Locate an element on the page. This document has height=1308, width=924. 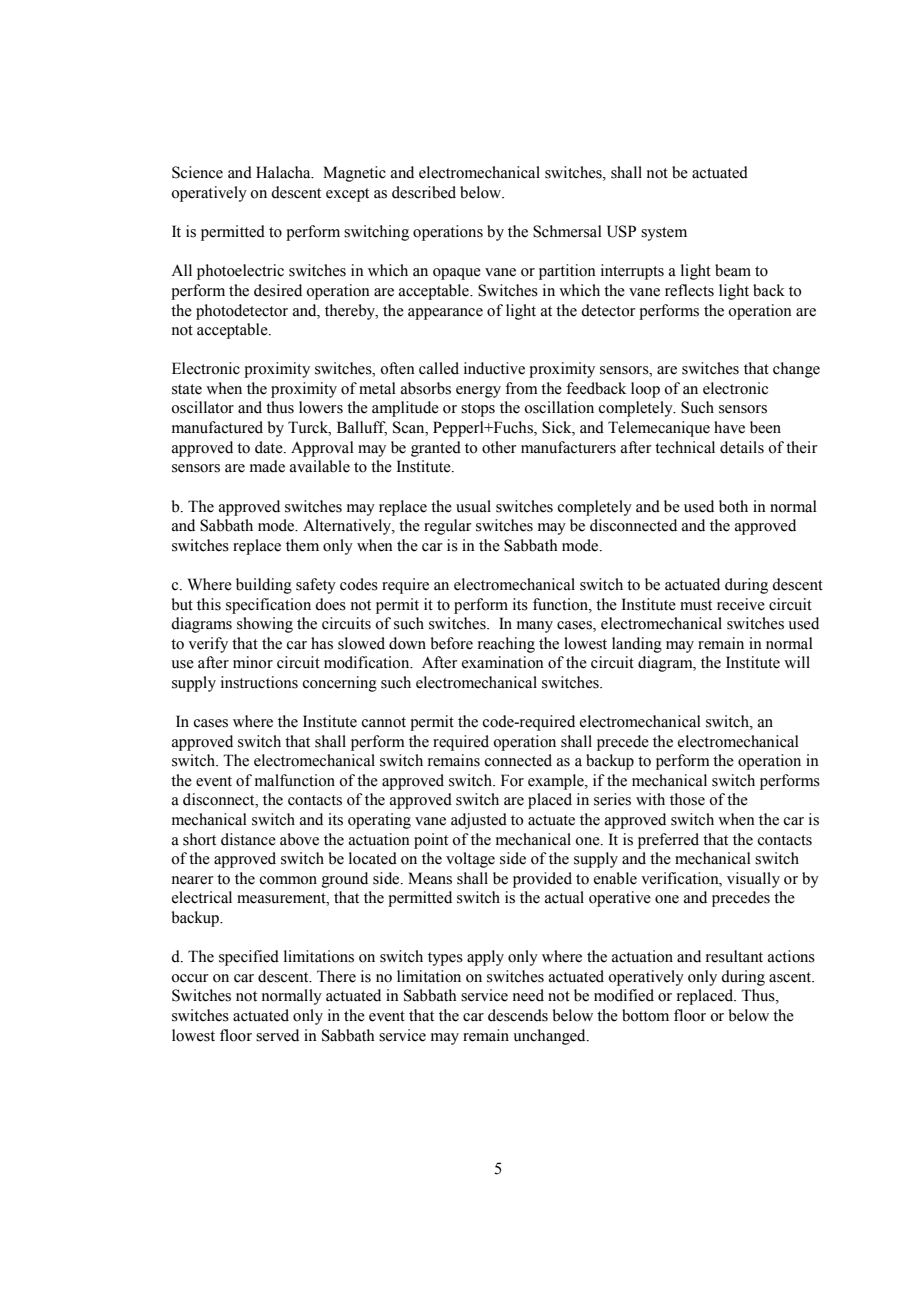
system is located at coordinates (664, 234).
